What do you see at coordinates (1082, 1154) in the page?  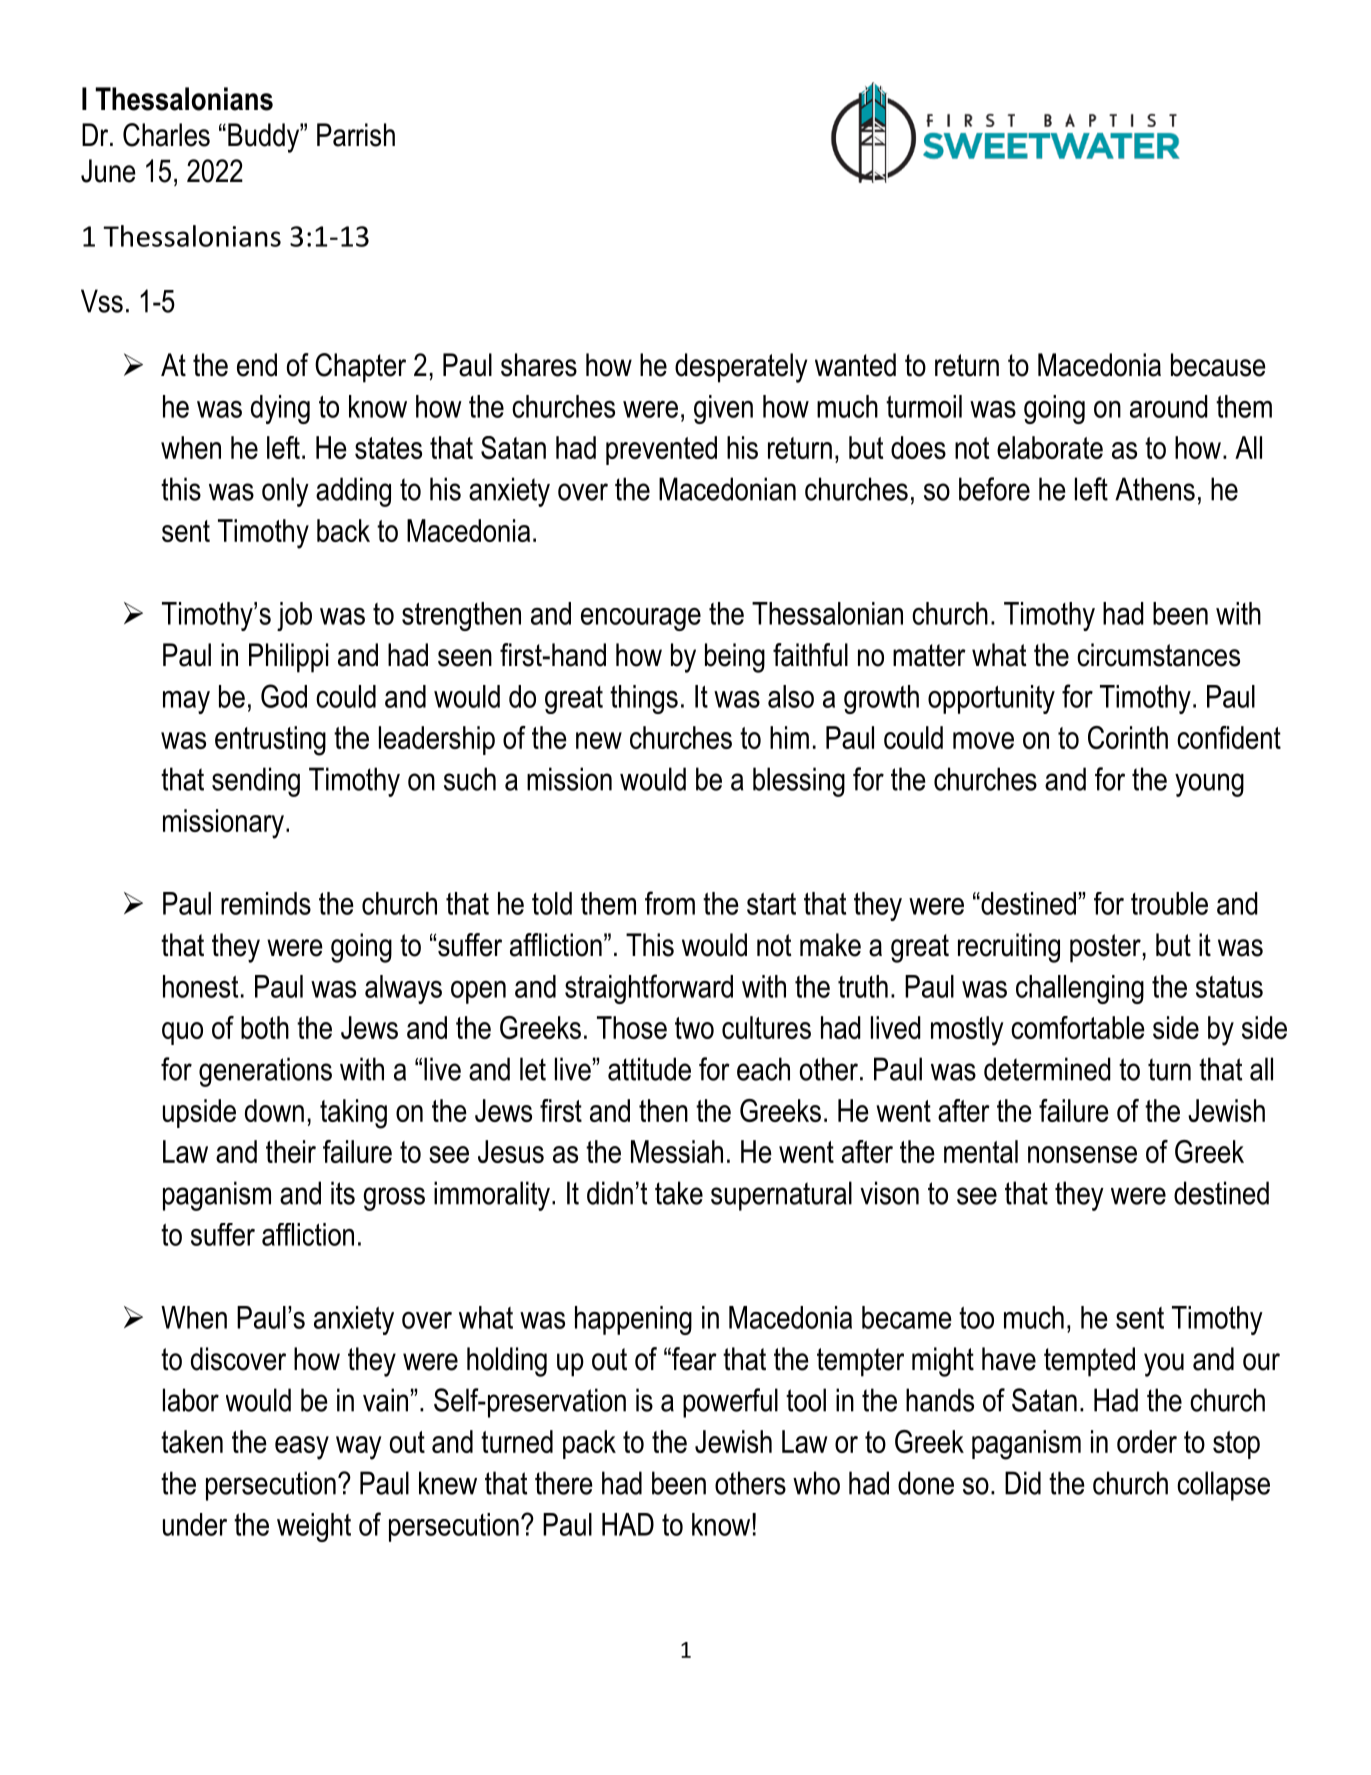 I see `nonsense` at bounding box center [1082, 1154].
